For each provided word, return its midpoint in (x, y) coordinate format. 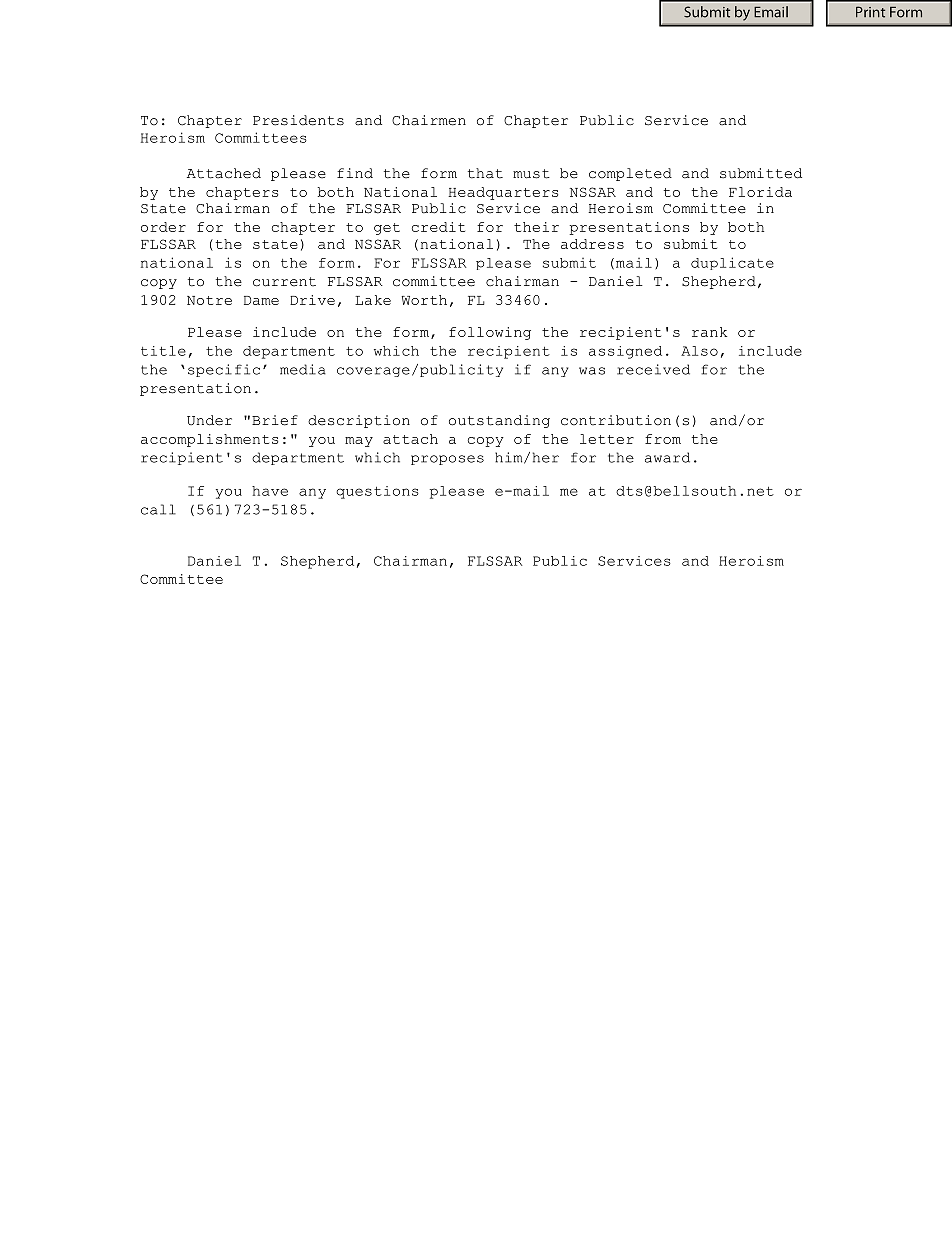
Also (699, 351)
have (270, 491)
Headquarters (503, 193)
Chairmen (429, 120)
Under (209, 420)
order (163, 227)
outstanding (499, 421)
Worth (424, 300)
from (663, 439)
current (284, 282)
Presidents (298, 120)
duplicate (732, 263)
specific (224, 370)
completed (630, 174)
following (490, 333)
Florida (760, 192)
